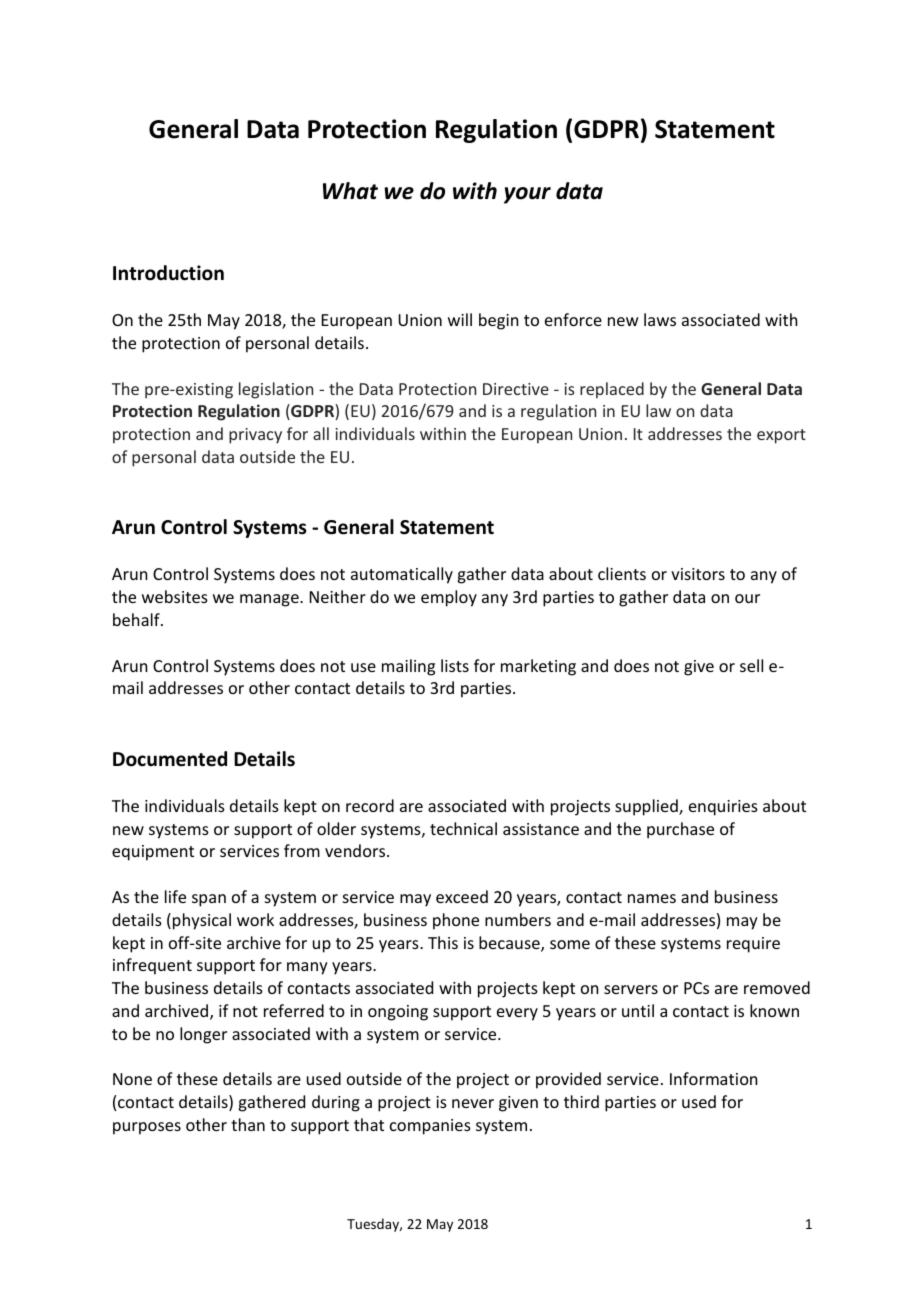 This screenshot has height=1308, width=924. I want to click on lists, so click(455, 665).
